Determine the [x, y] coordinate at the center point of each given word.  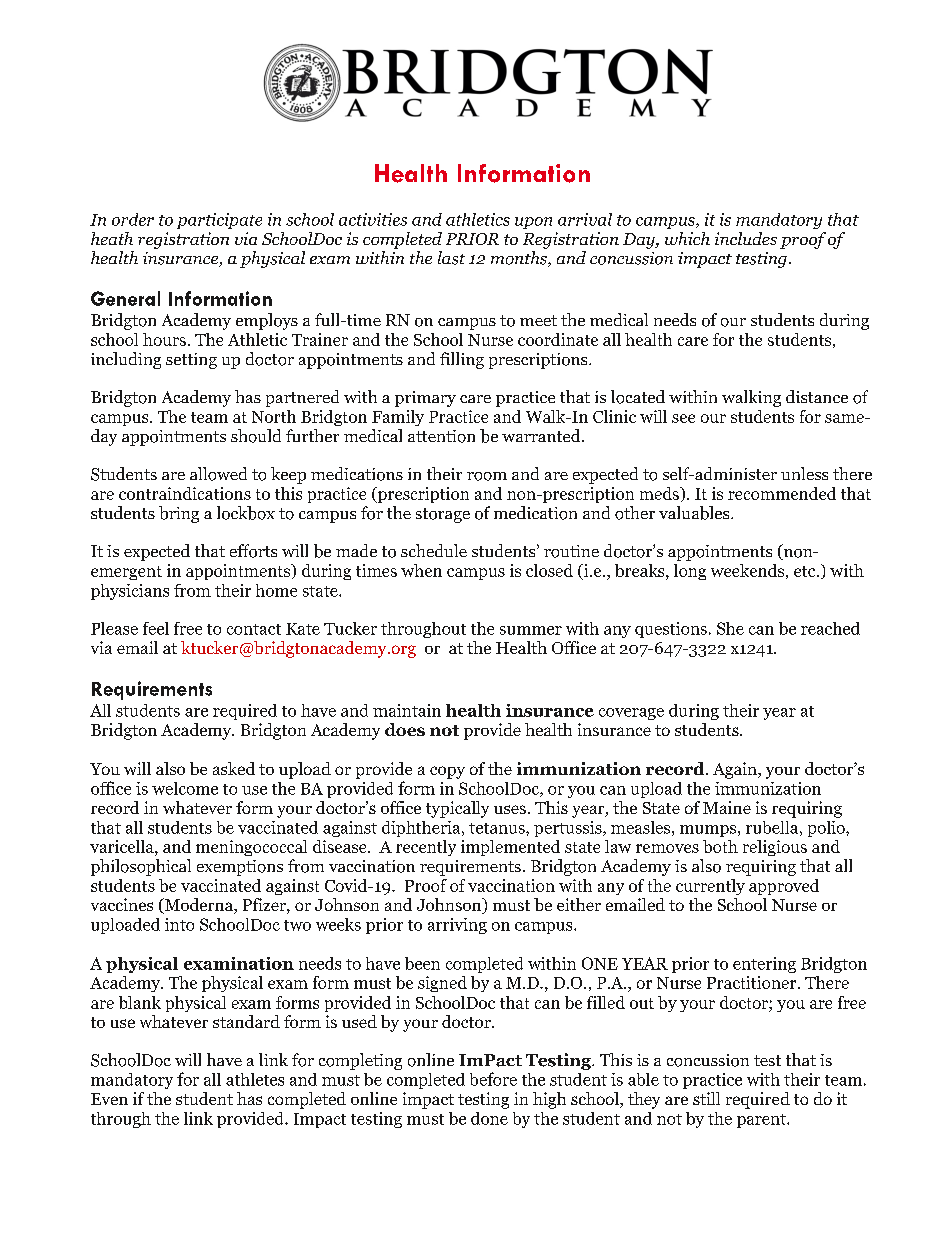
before [493, 1079]
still [706, 1098]
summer [531, 630]
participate [219, 221]
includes [746, 238]
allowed [218, 474]
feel [156, 628]
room [487, 476]
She [730, 628]
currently [710, 887]
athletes [255, 1079]
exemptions [240, 868]
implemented [510, 848]
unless [804, 473]
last [451, 258]
